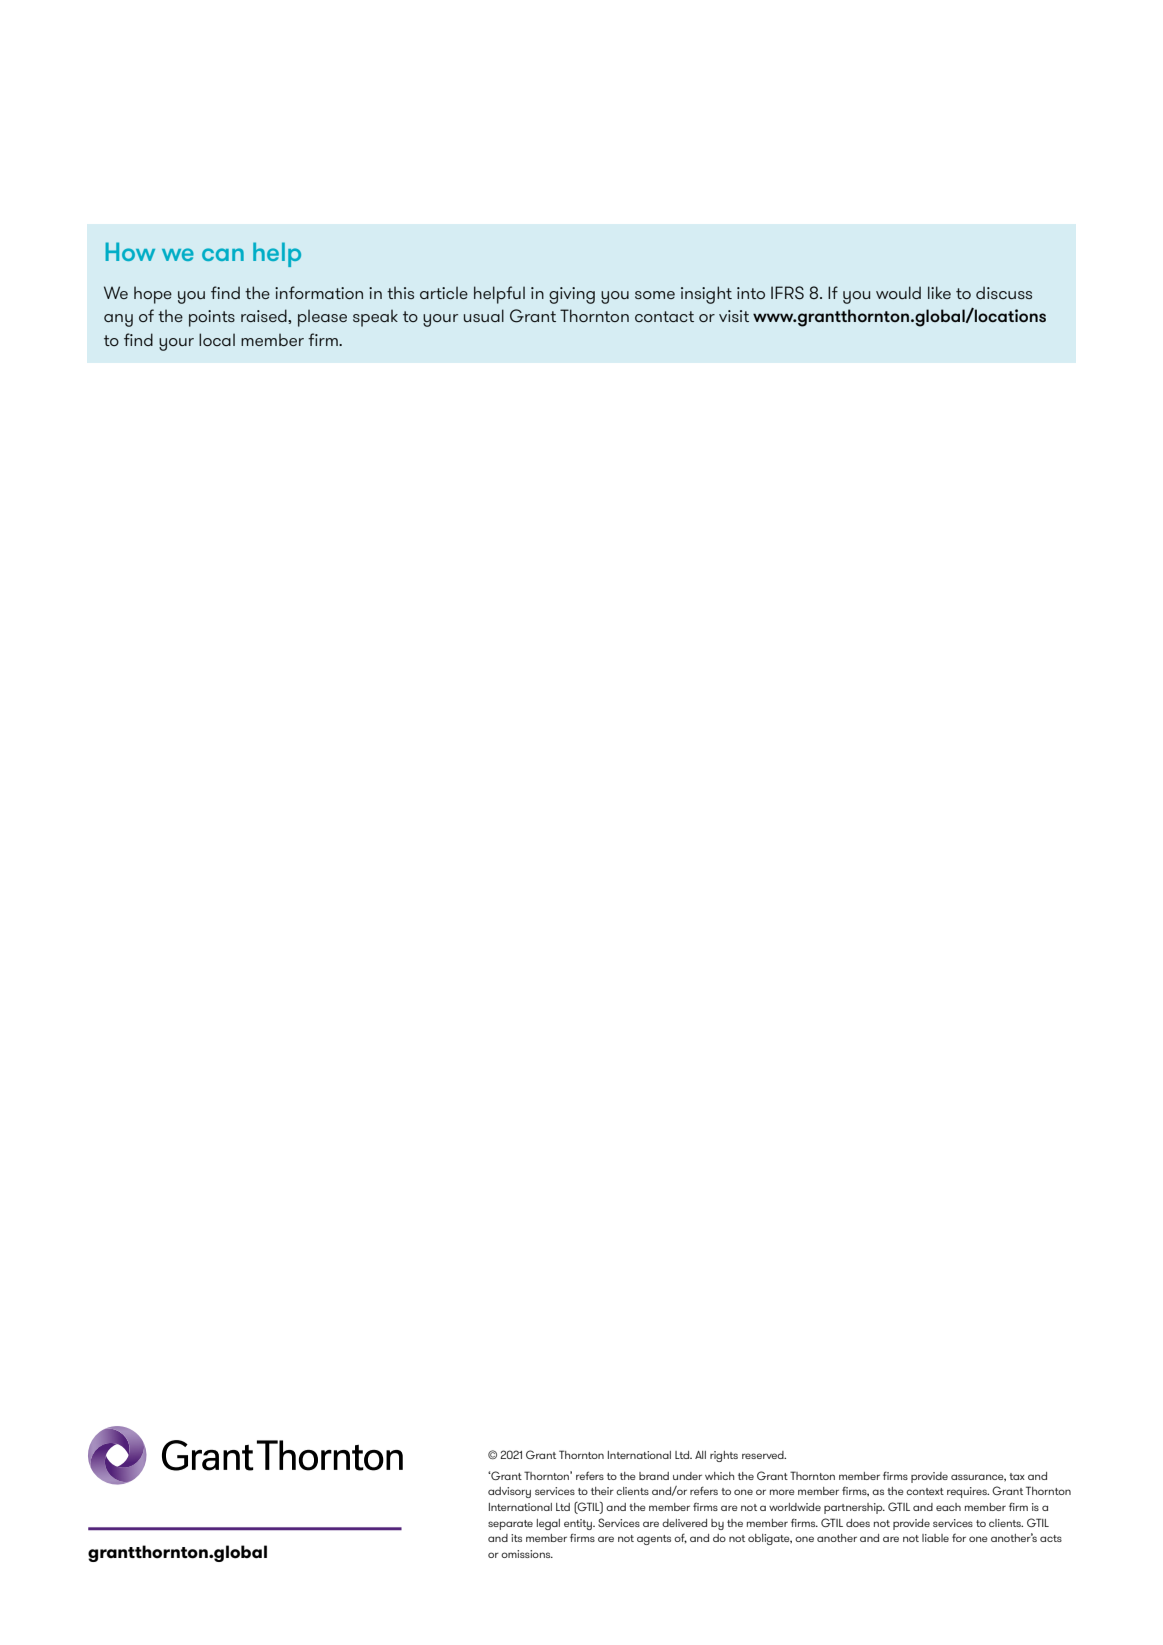 The height and width of the document is (1645, 1163). What do you see at coordinates (572, 295) in the document?
I see `giving` at bounding box center [572, 295].
